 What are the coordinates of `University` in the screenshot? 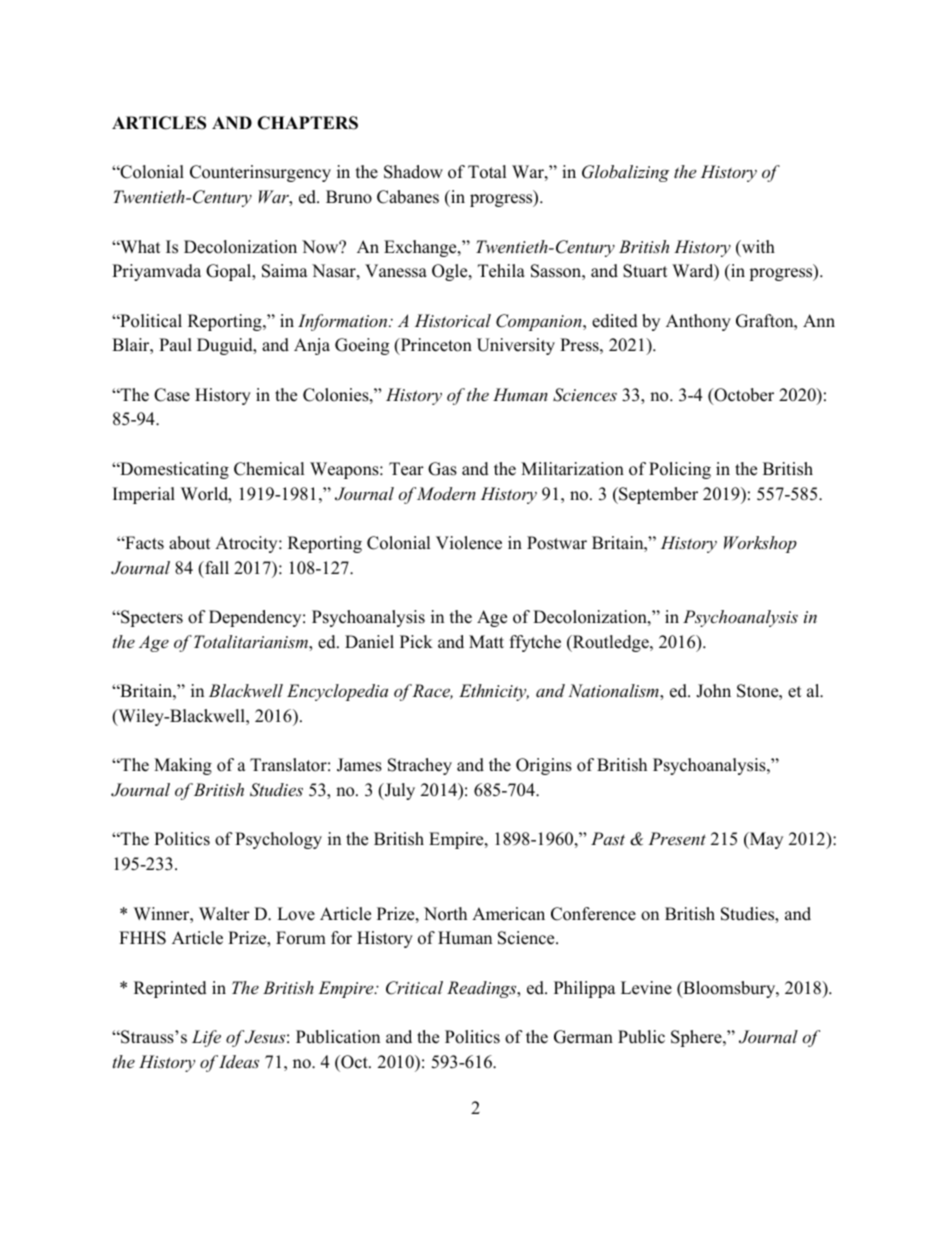 It's located at (516, 346).
